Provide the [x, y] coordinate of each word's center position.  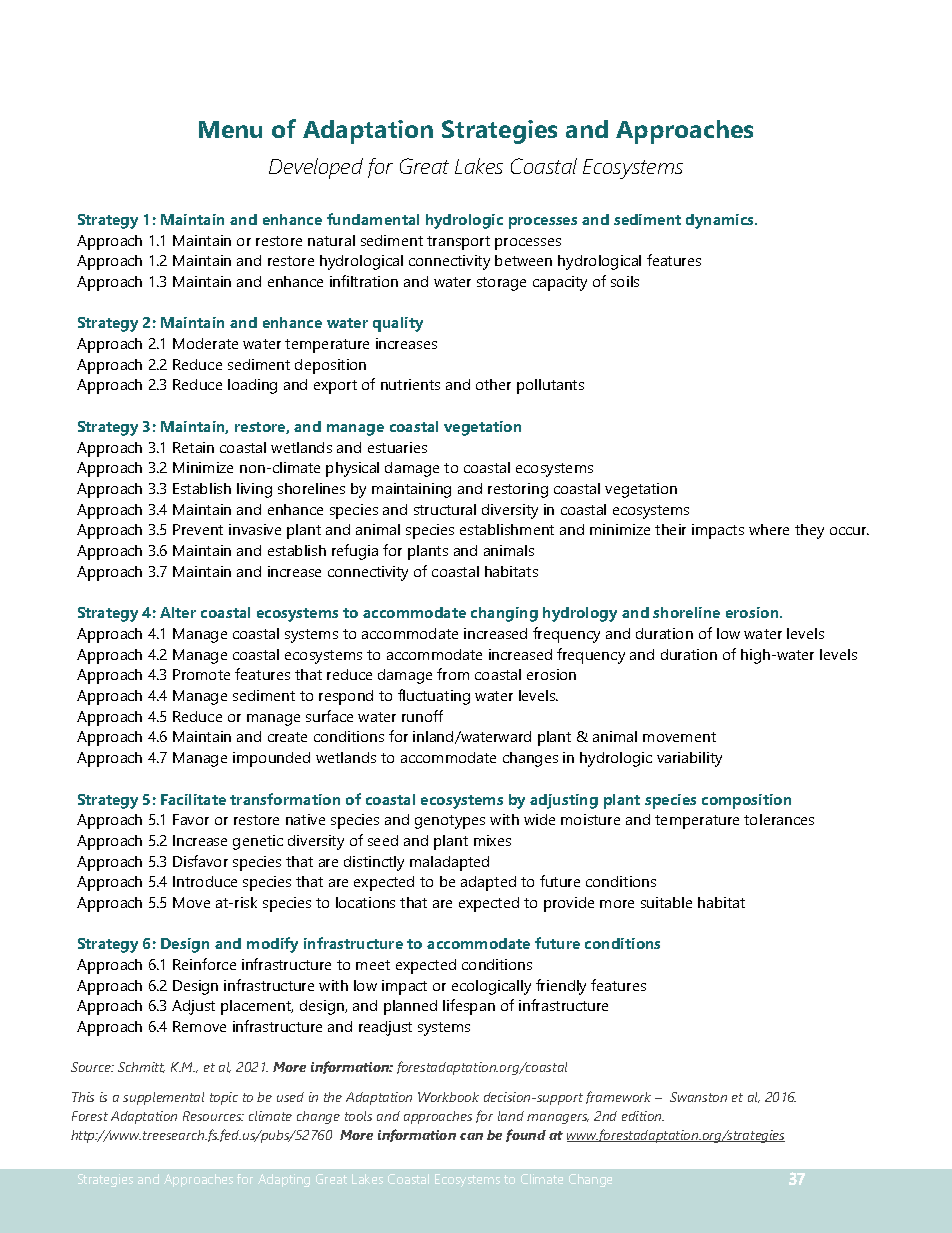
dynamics [721, 221]
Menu [230, 129]
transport [458, 243]
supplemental [163, 1098]
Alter [178, 612]
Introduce [205, 881]
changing [504, 614]
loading [252, 386]
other [493, 384]
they [809, 531]
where [769, 529]
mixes [492, 840]
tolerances [779, 819]
